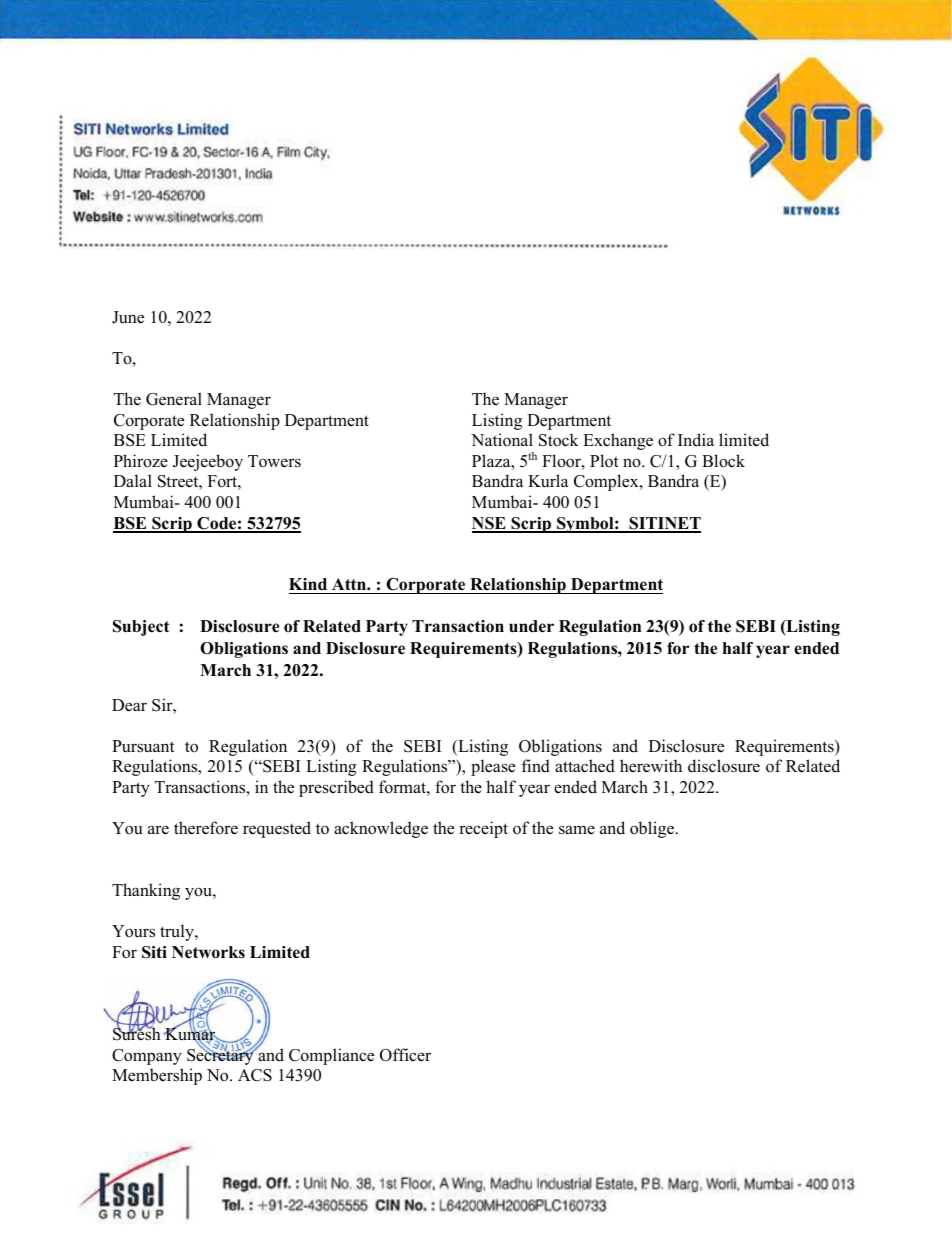 The height and width of the screenshot is (1233, 952). What do you see at coordinates (651, 766) in the screenshot?
I see `herewith` at bounding box center [651, 766].
